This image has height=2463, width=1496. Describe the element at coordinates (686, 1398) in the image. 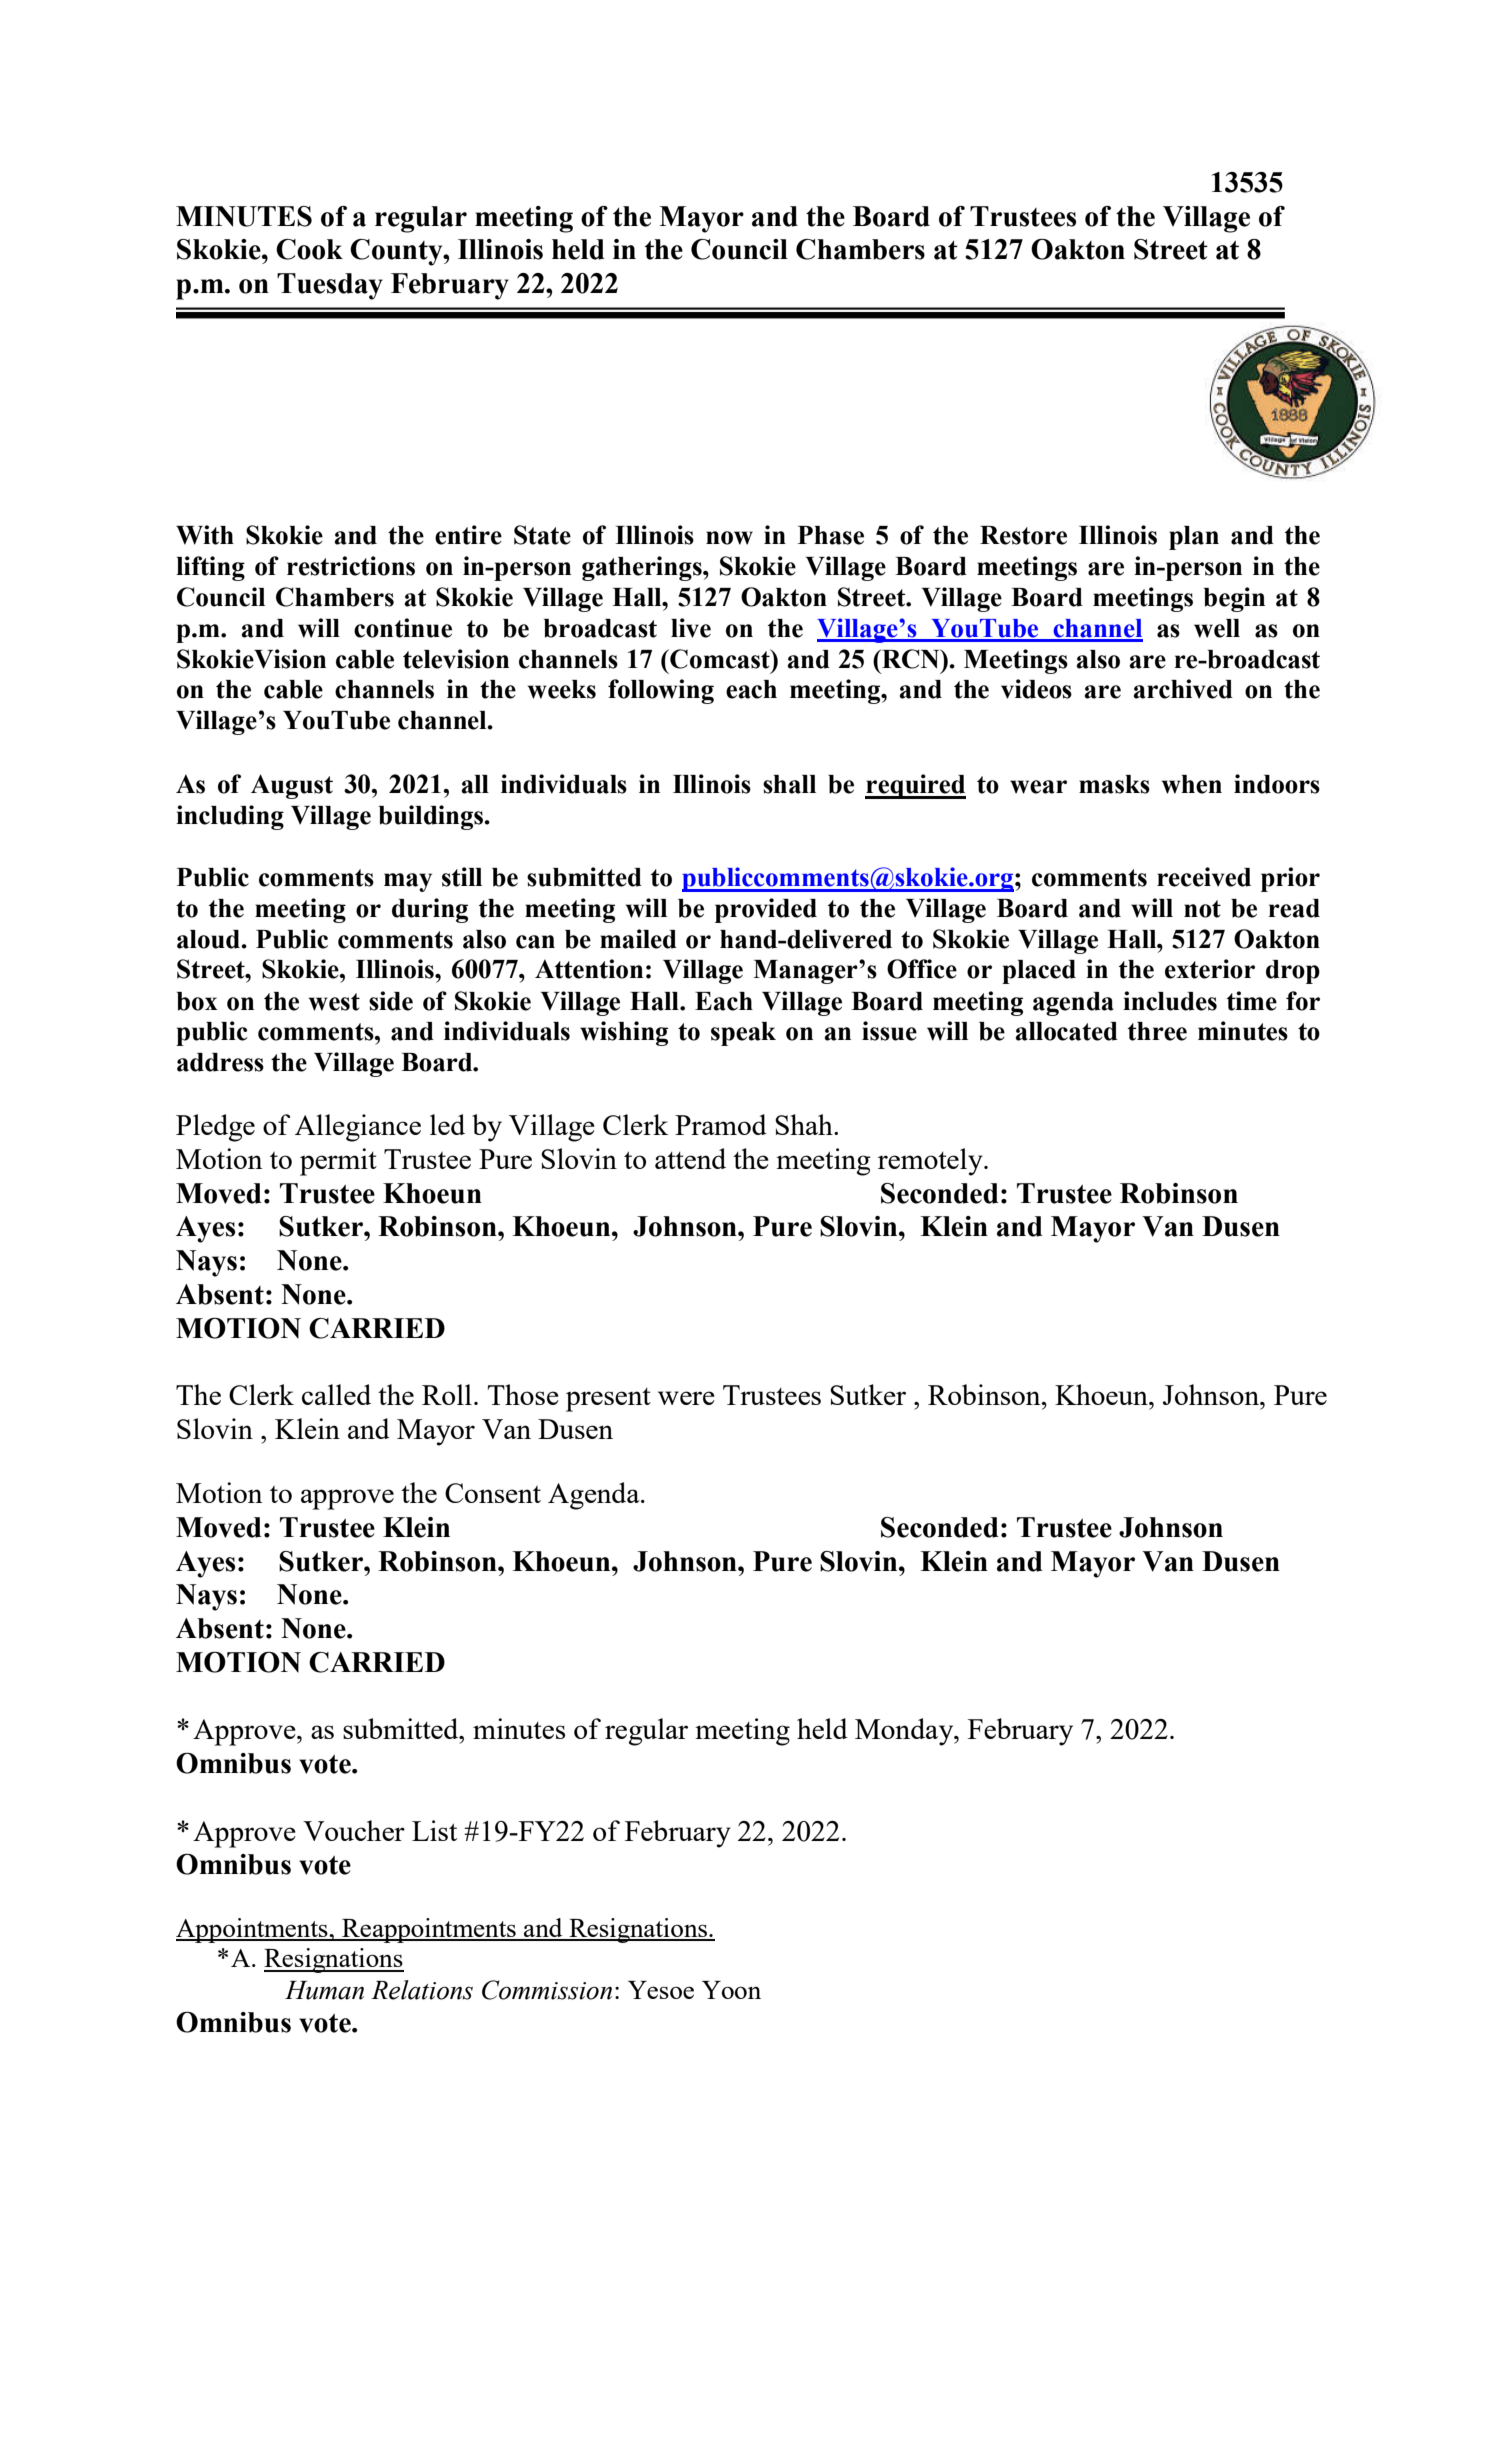

I see `were` at that location.
